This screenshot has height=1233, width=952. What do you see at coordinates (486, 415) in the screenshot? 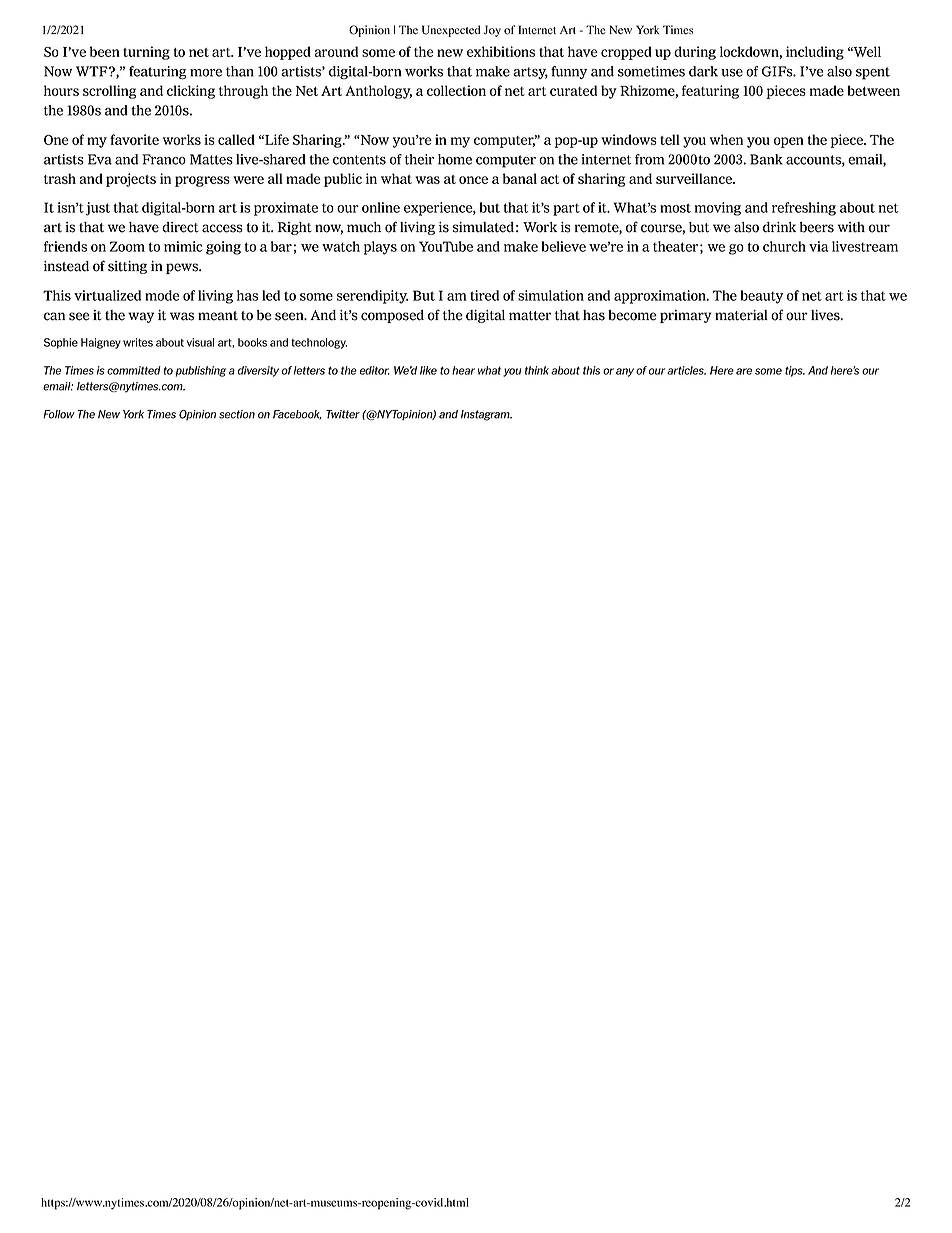
I see `Instagram` at bounding box center [486, 415].
